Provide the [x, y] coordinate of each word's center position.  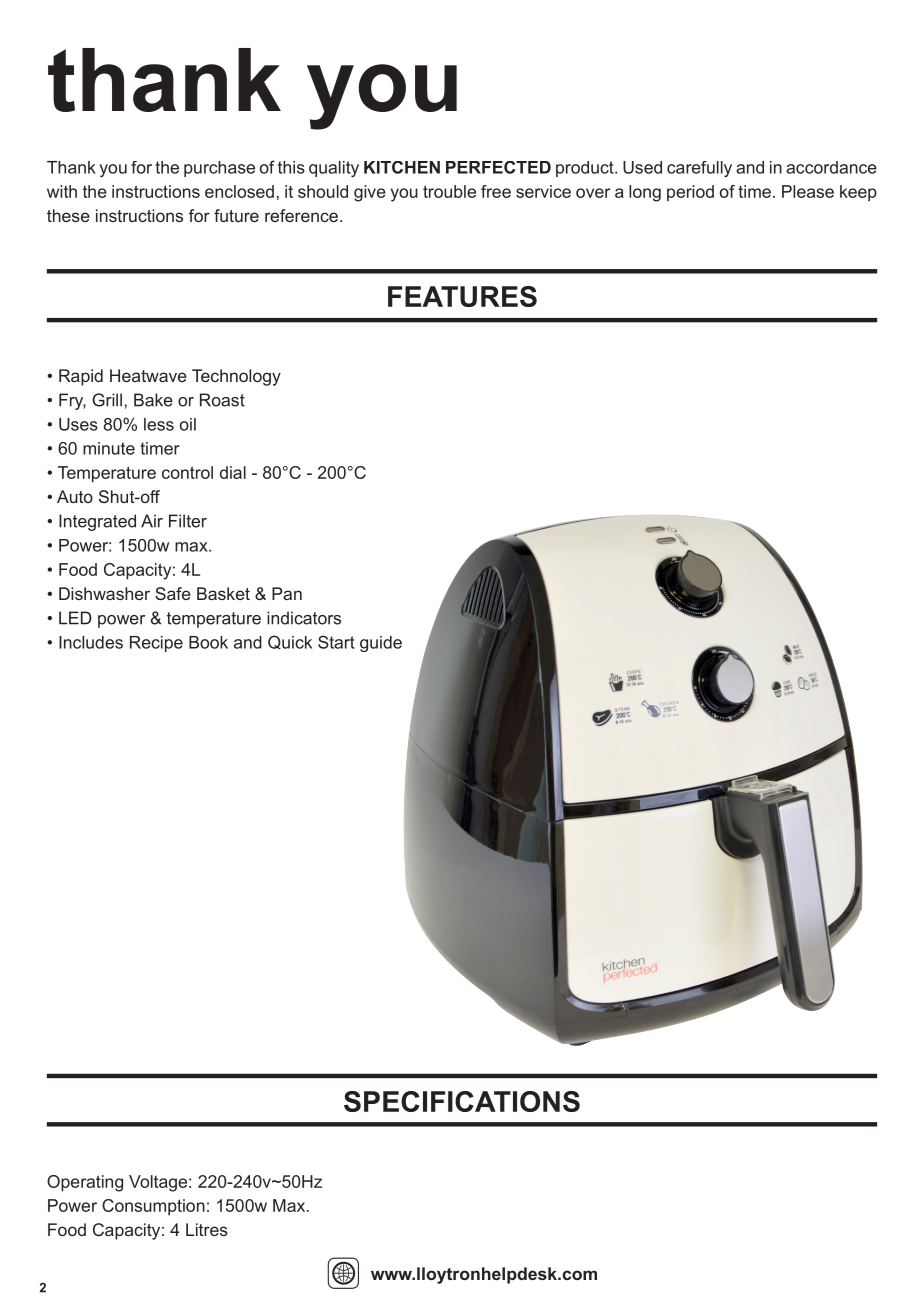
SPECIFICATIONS [462, 1101]
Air [152, 521]
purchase [219, 169]
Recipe [156, 644]
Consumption [153, 1207]
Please [808, 191]
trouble [449, 191]
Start [336, 642]
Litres [207, 1229]
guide [381, 644]
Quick [290, 642]
